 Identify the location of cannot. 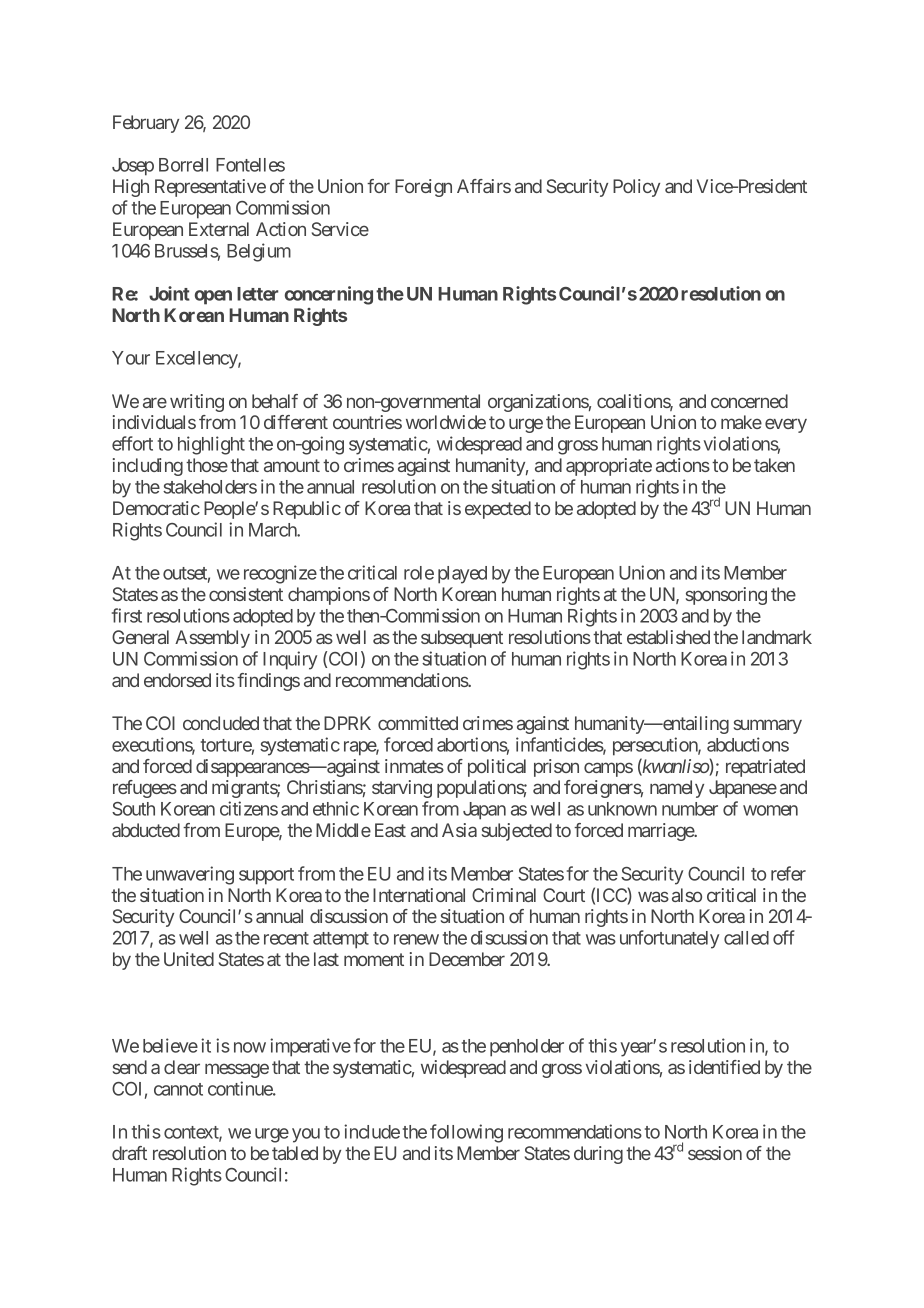
(178, 1089).
